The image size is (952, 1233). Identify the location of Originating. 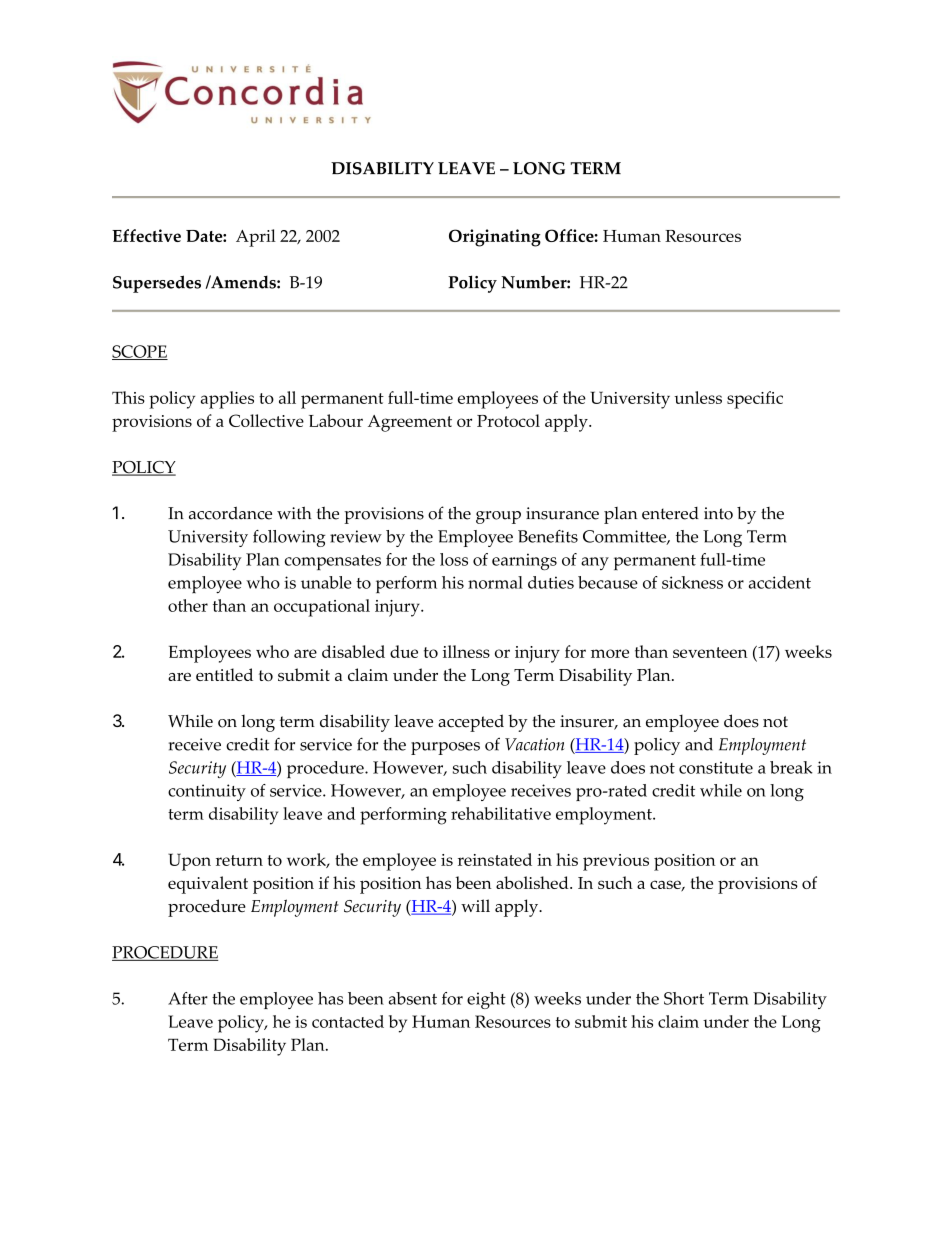
(495, 238).
